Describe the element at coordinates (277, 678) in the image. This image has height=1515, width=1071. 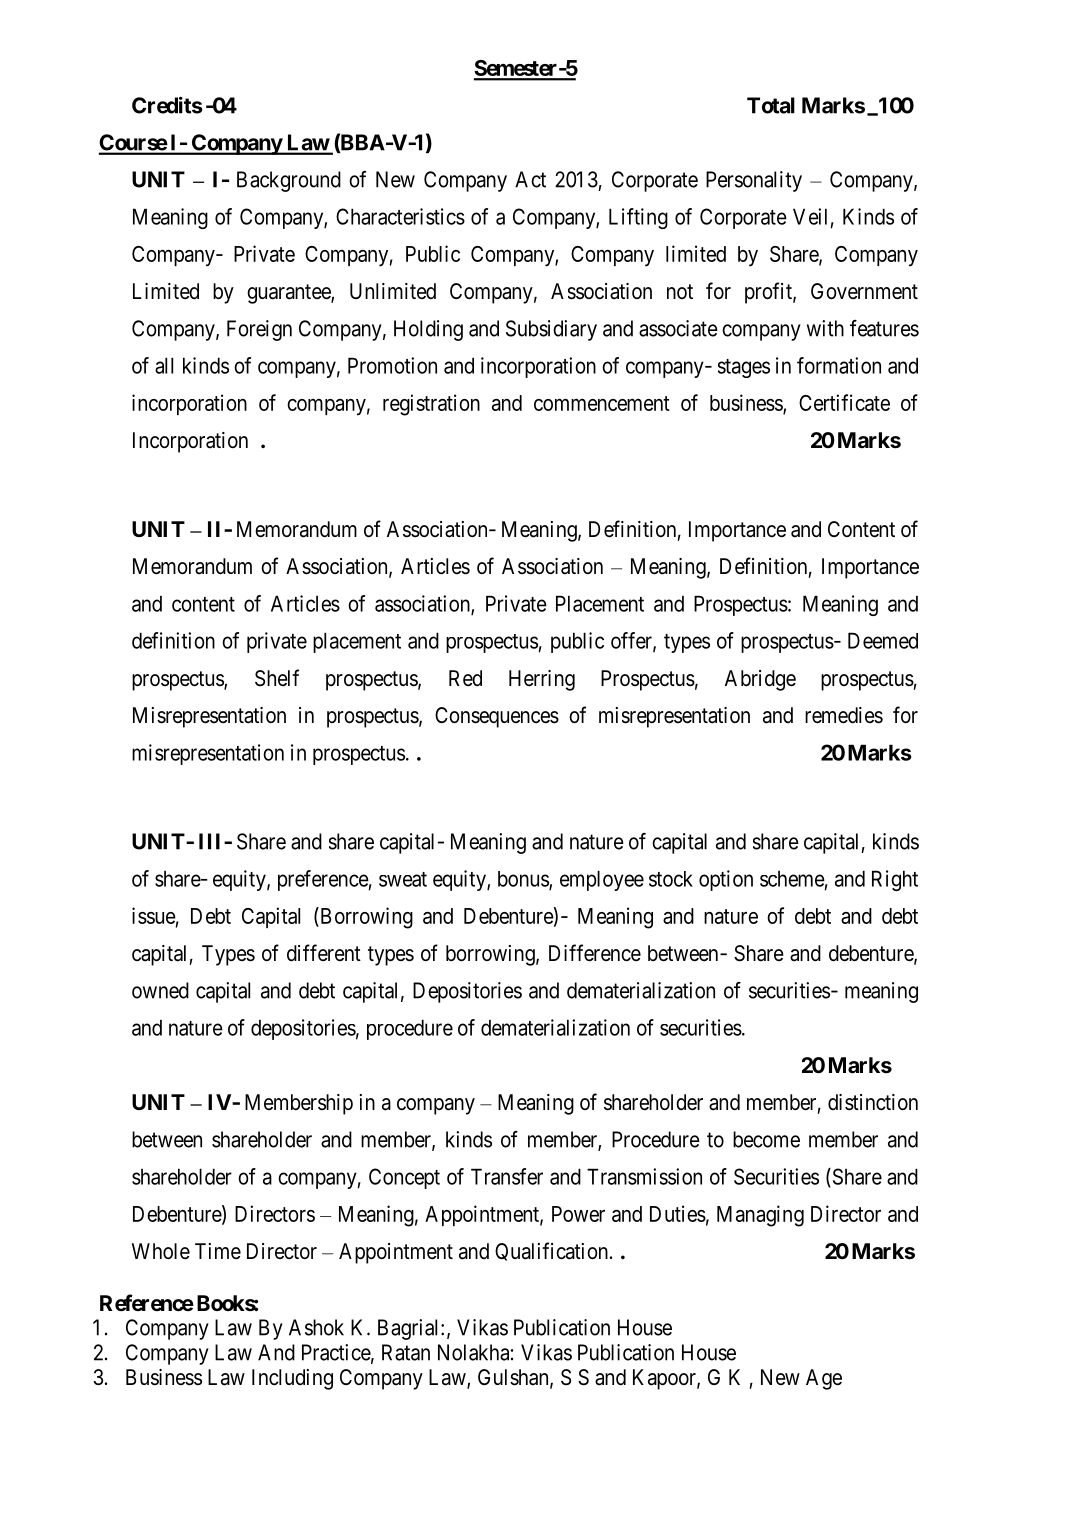
I see `Shelf` at that location.
